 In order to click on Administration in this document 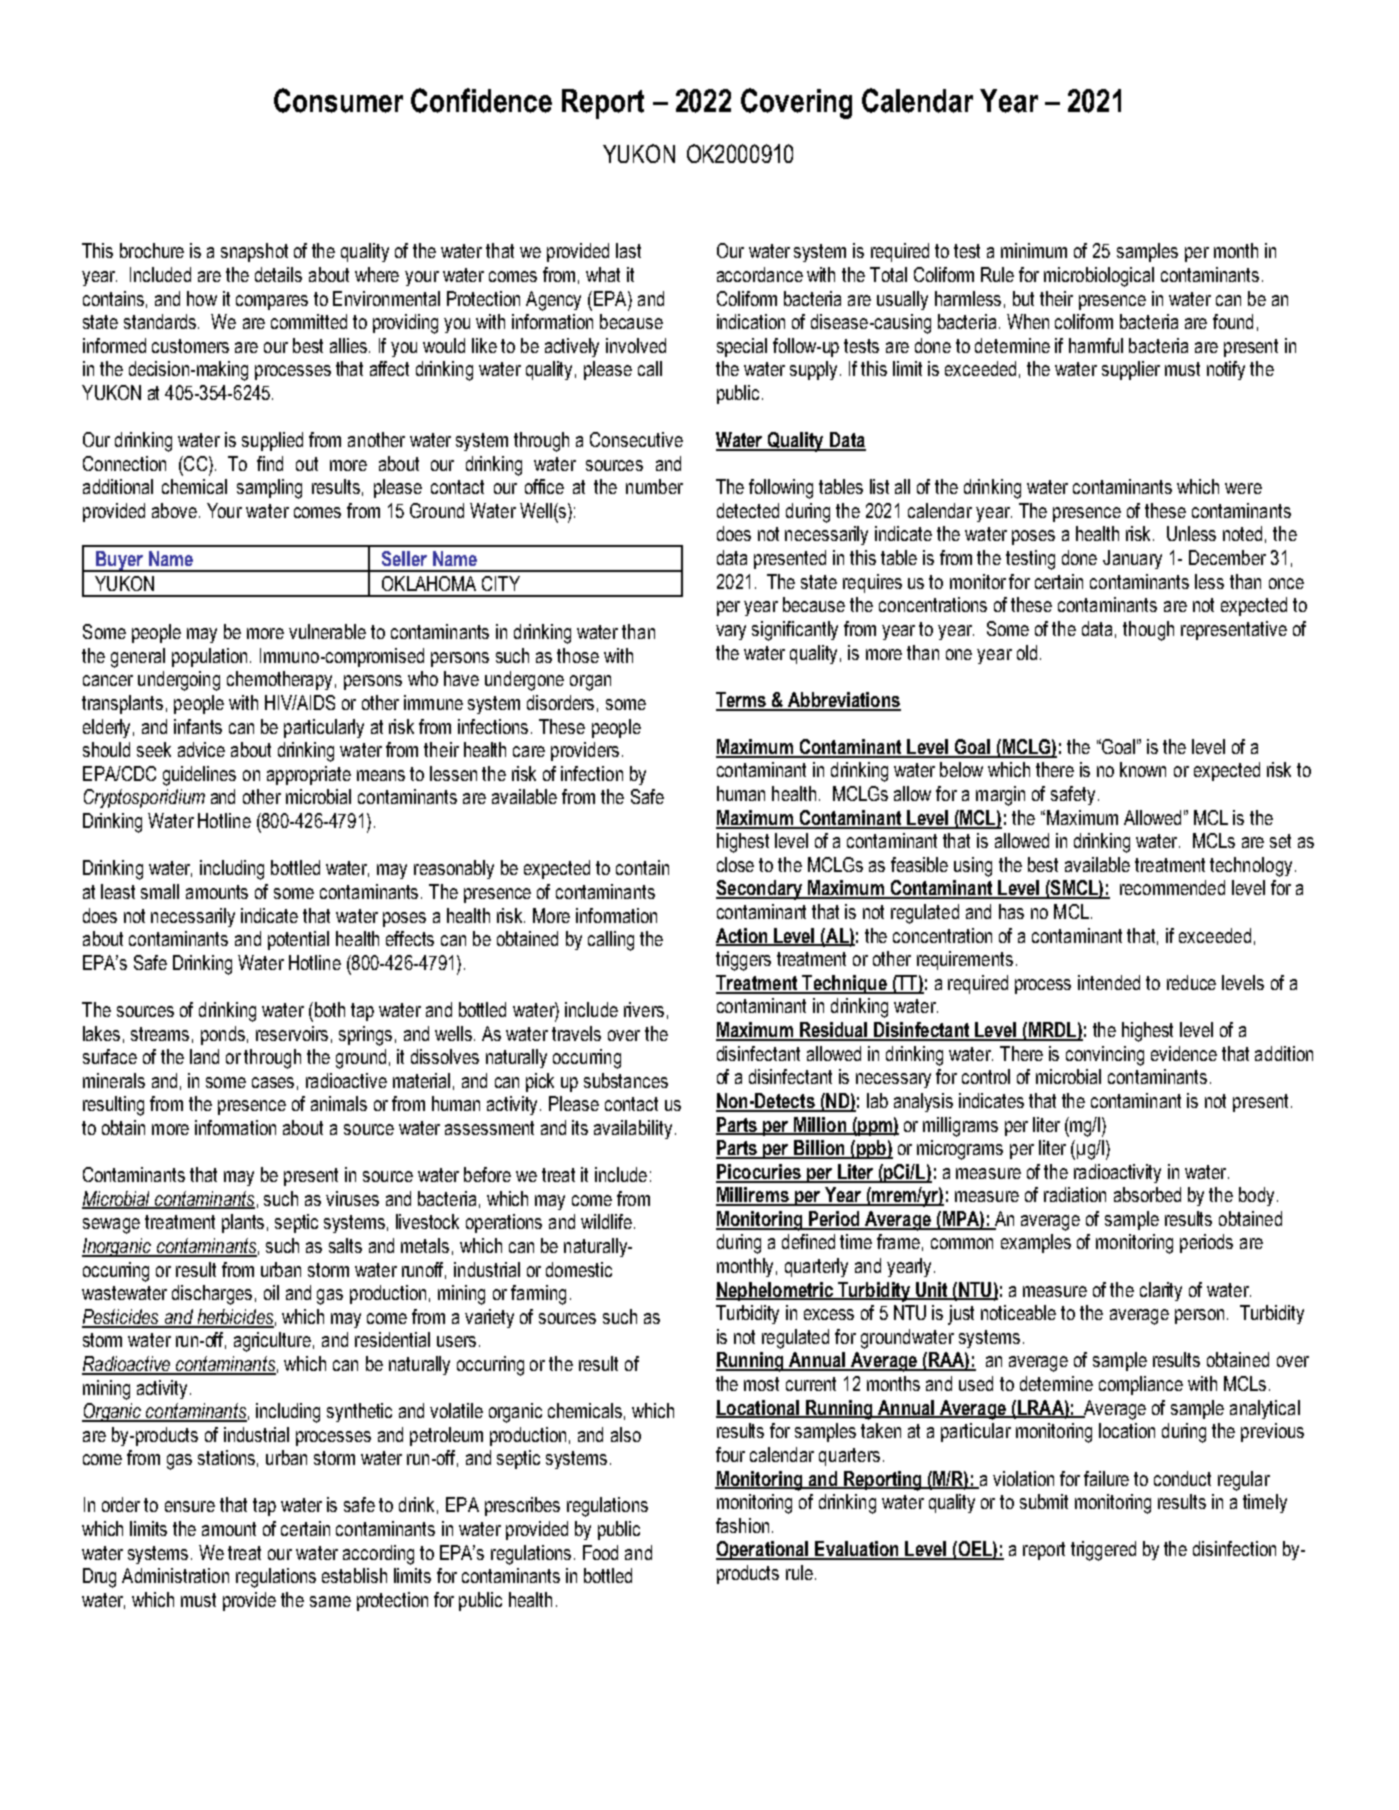, I will do `click(175, 1575)`.
